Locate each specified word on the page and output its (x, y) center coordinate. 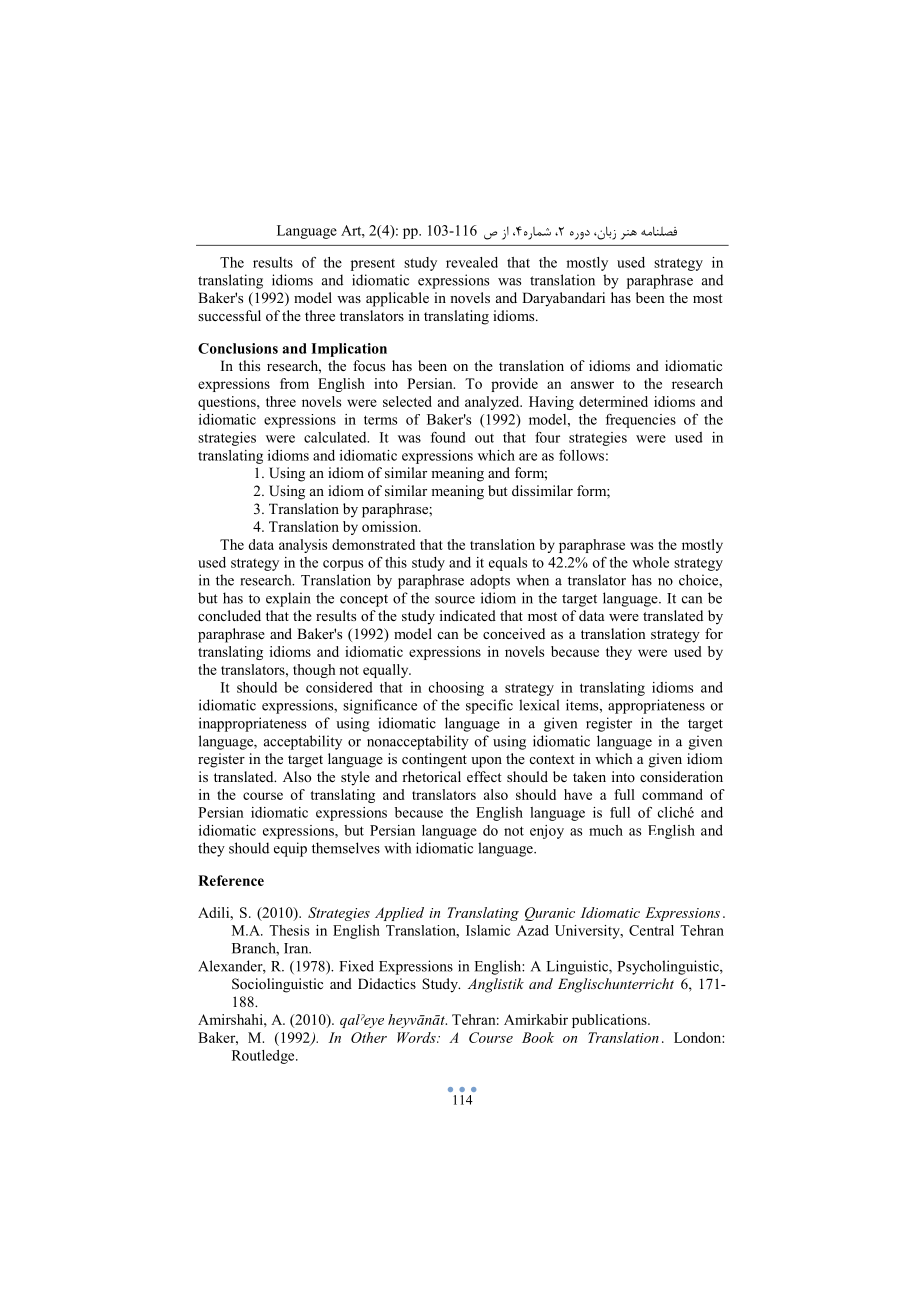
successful (229, 315)
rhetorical (431, 776)
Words (417, 1037)
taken (589, 776)
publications (610, 1021)
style (355, 778)
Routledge (264, 1057)
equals (508, 564)
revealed (472, 262)
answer (592, 385)
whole (650, 562)
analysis (303, 546)
